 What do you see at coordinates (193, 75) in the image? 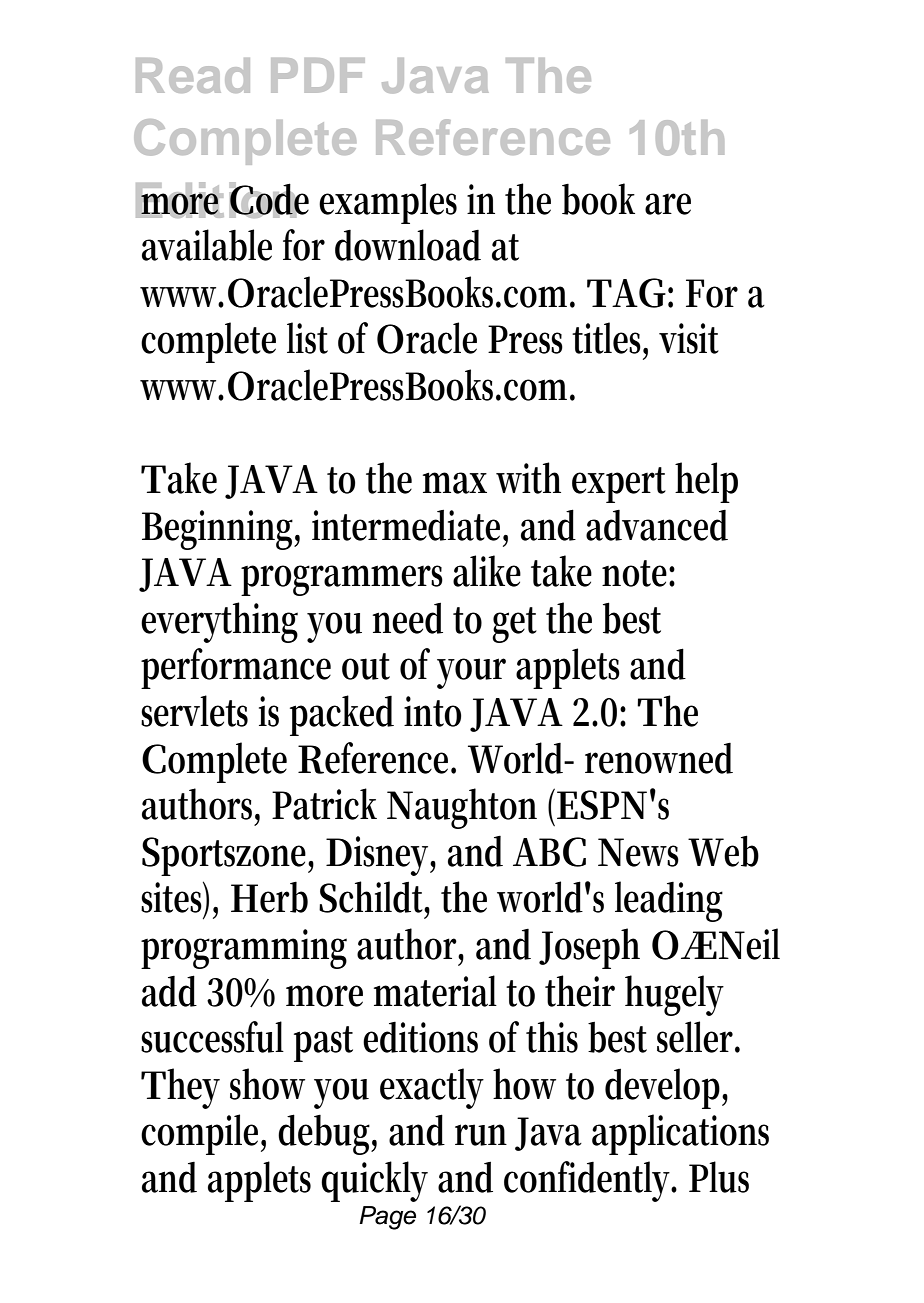
I see `Read` at bounding box center [193, 75].
